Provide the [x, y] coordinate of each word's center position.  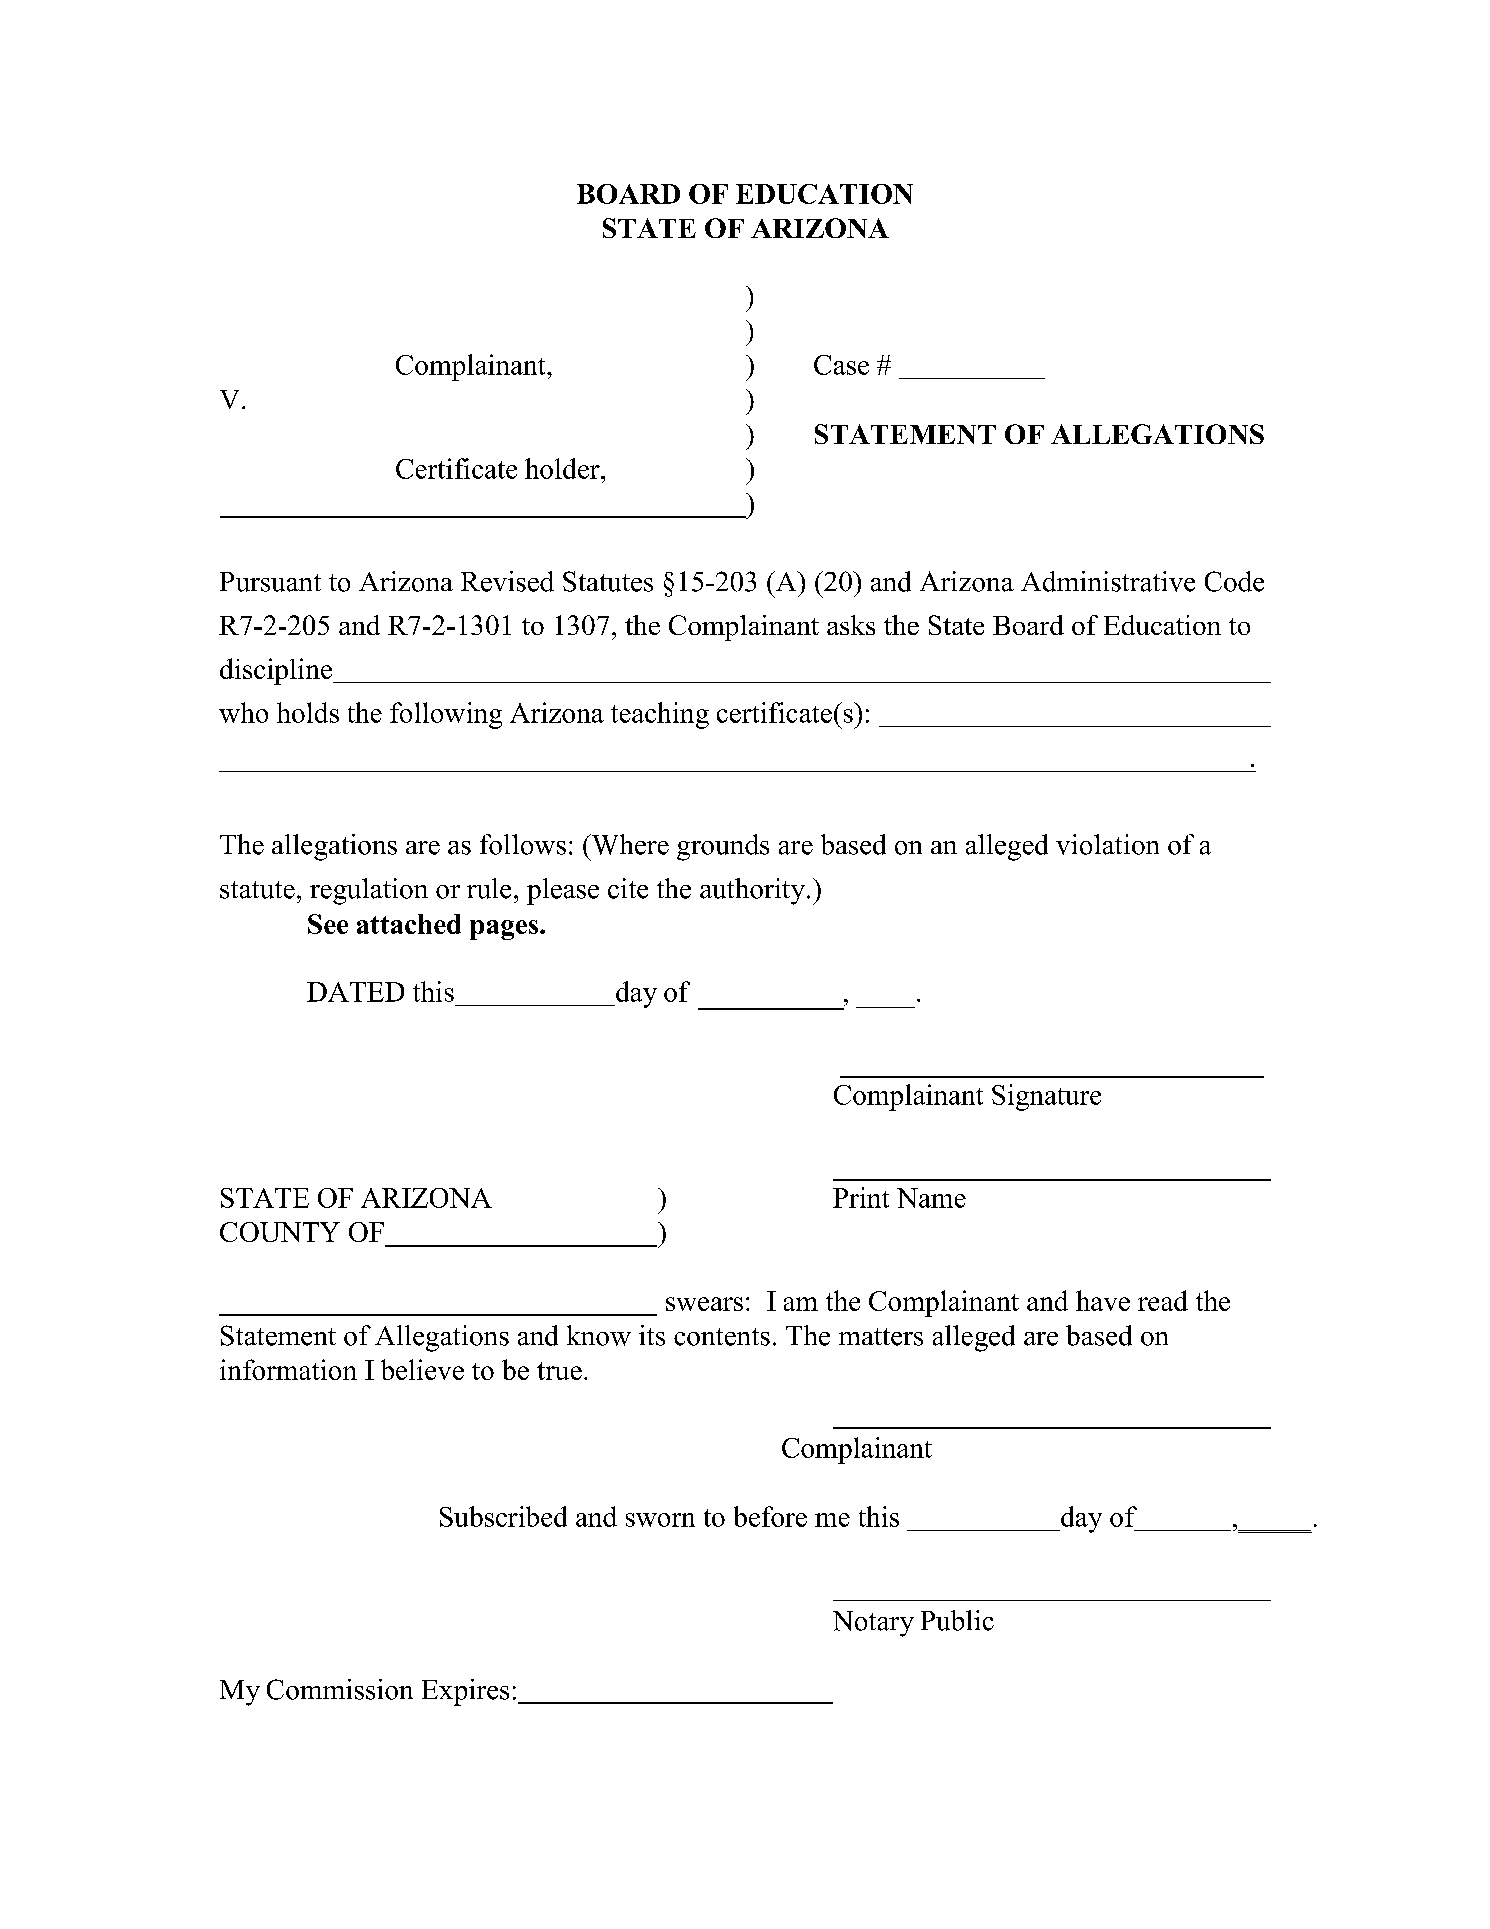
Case [841, 365]
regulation [369, 891]
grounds [723, 847]
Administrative [1108, 581]
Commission [340, 1689]
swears [704, 1304]
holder [563, 468]
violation [1107, 844]
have [1103, 1300]
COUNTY [280, 1232]
